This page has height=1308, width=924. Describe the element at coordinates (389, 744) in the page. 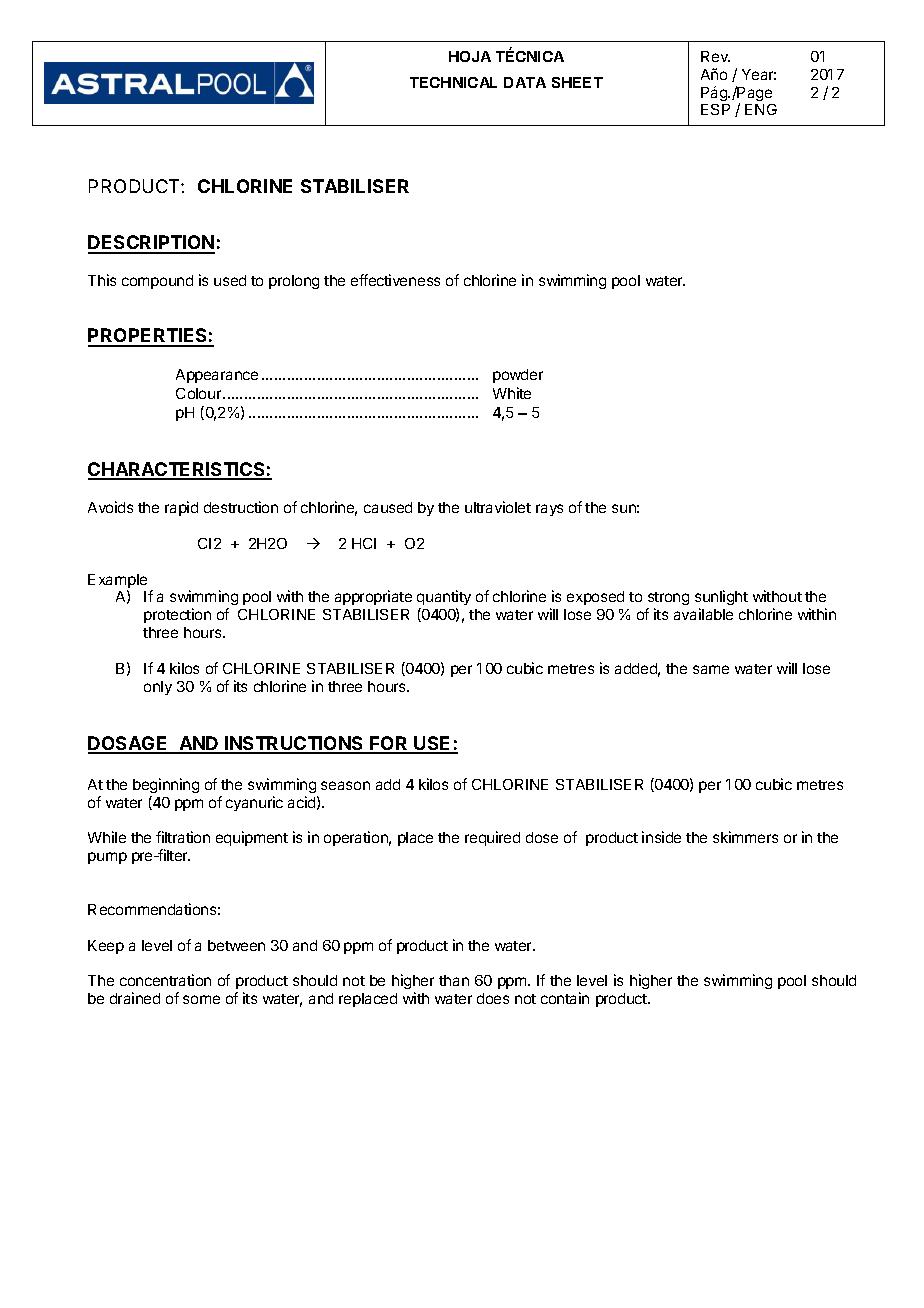

I see `FOR` at that location.
